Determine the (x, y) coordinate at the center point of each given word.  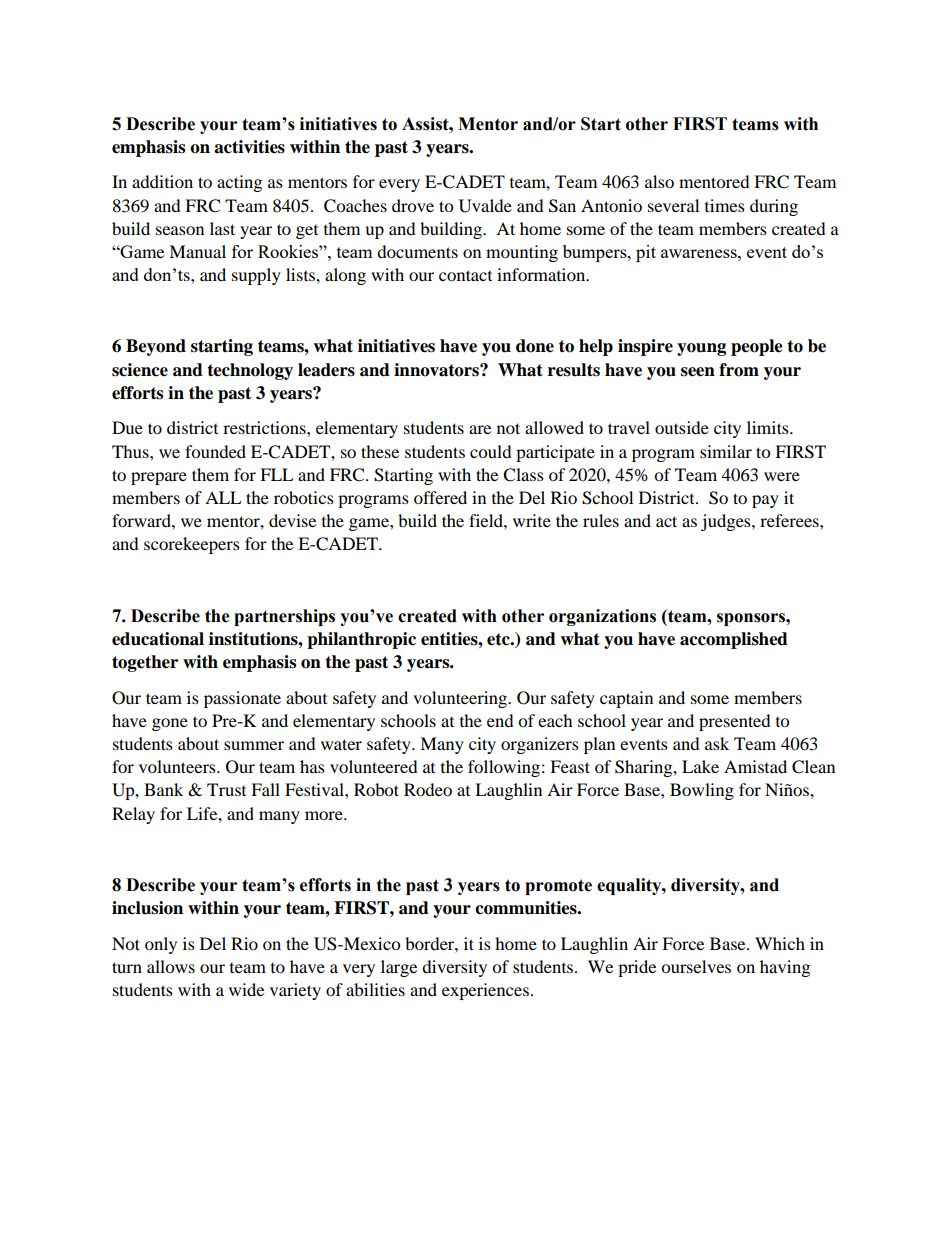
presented (735, 722)
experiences (485, 991)
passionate (242, 699)
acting (239, 183)
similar (726, 451)
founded (215, 451)
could (491, 451)
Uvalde (485, 206)
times (725, 205)
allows (171, 966)
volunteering (461, 699)
